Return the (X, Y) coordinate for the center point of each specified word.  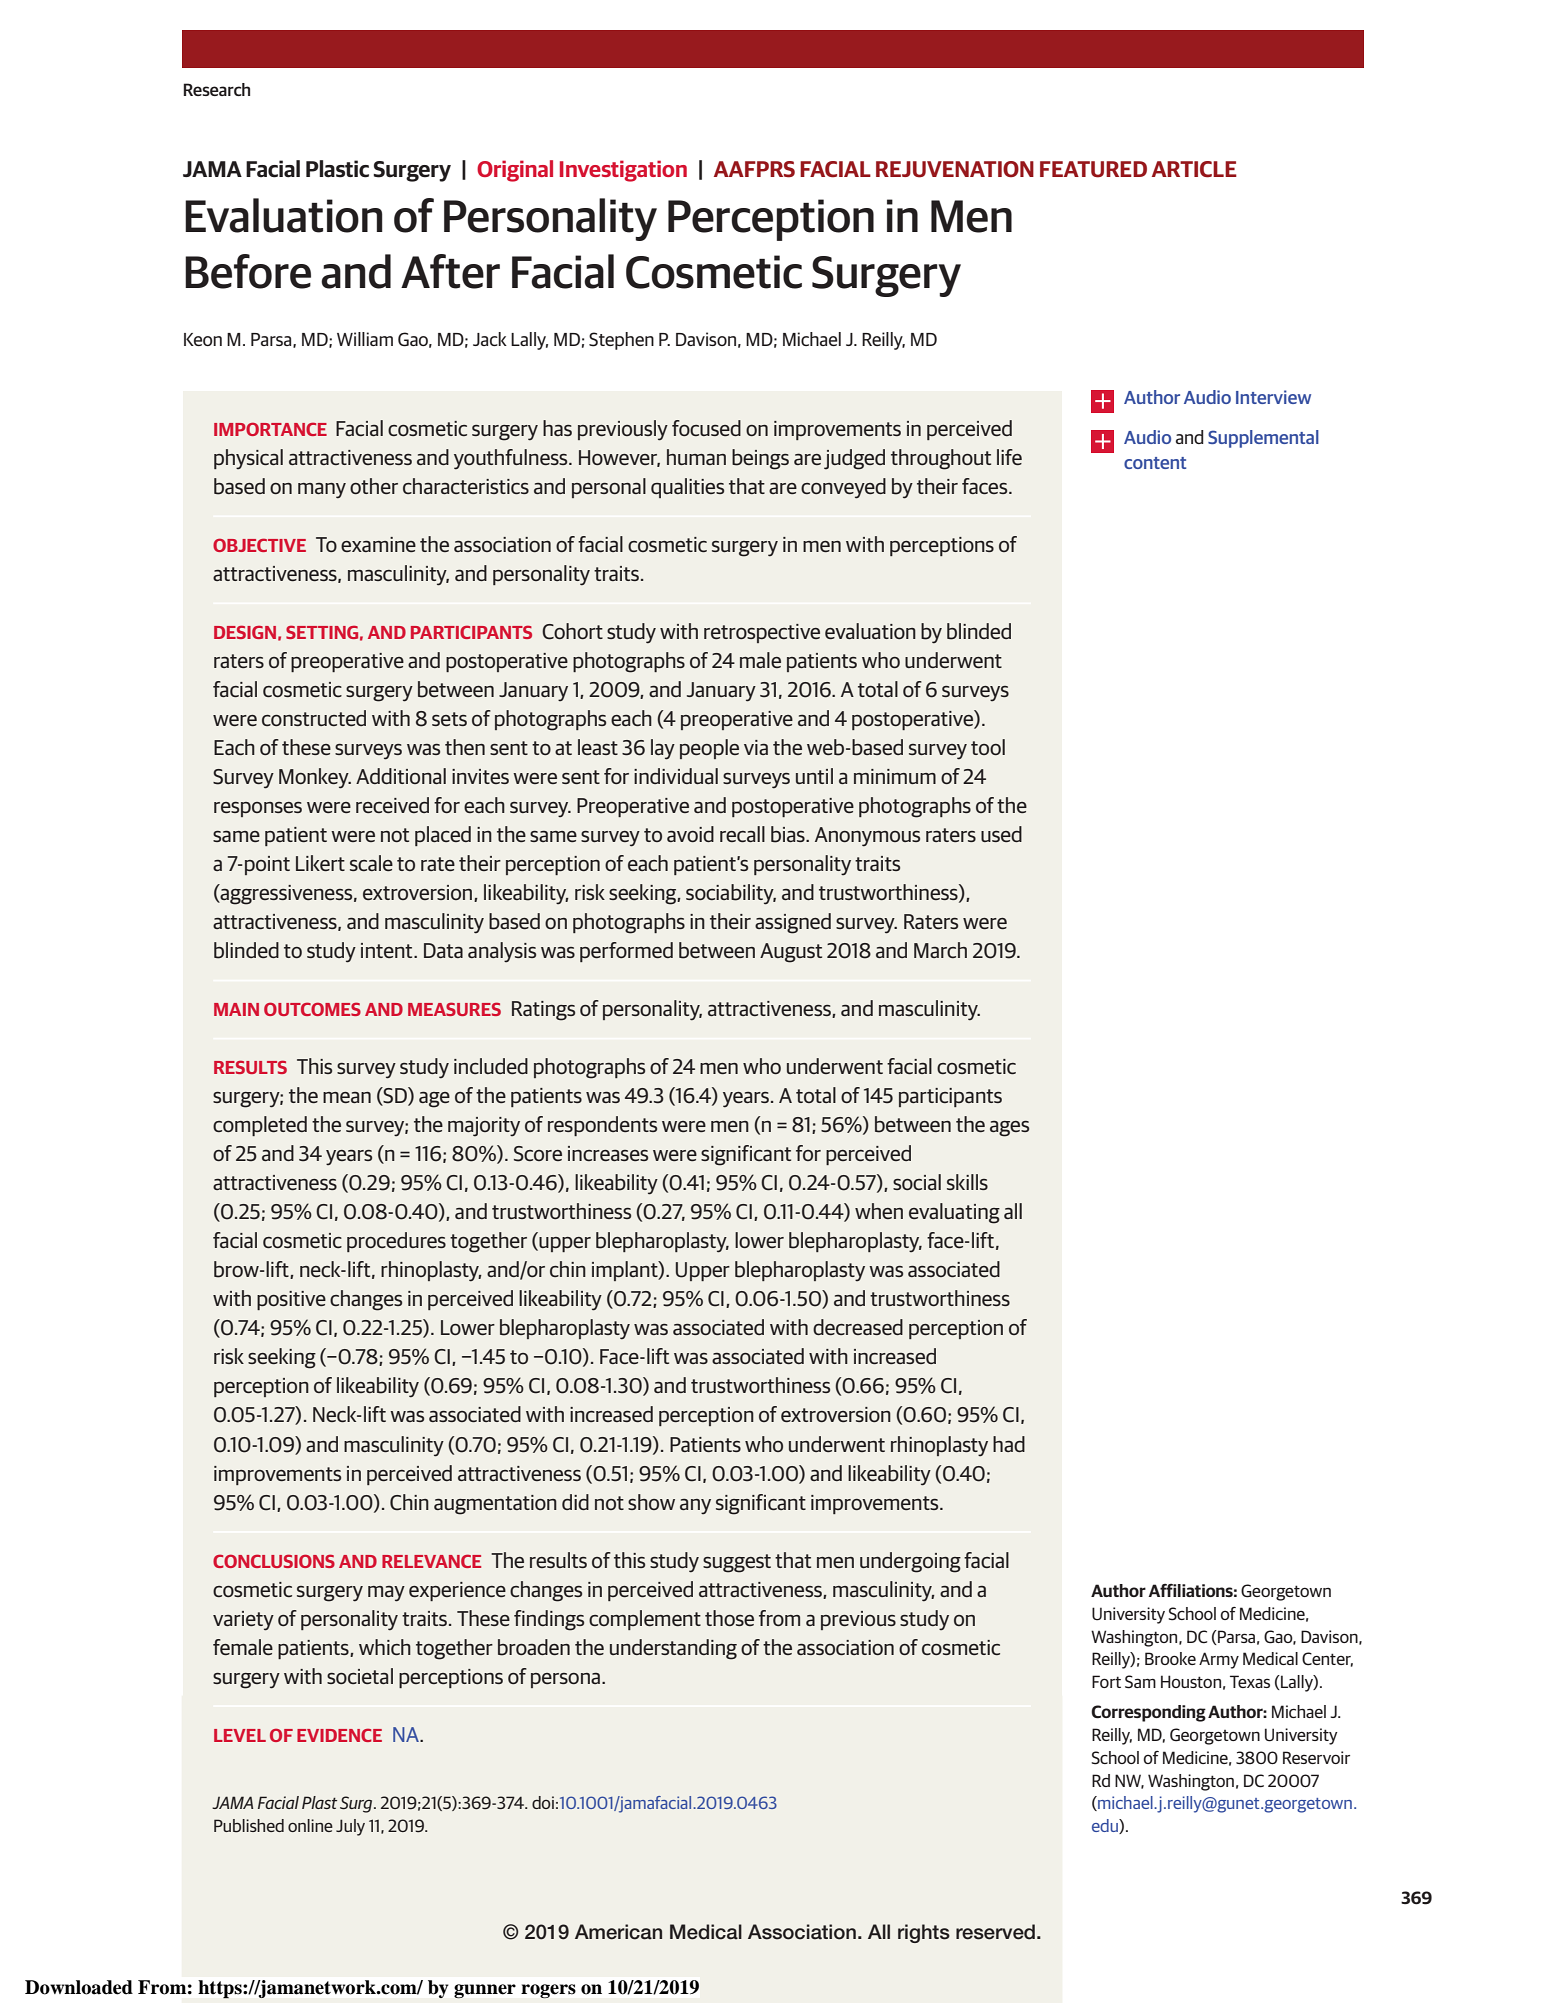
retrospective (762, 633)
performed (626, 952)
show (651, 1502)
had (1009, 1444)
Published (249, 1826)
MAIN (236, 1009)
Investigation (623, 171)
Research (216, 89)
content (1155, 463)
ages (1009, 1129)
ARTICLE (1194, 169)
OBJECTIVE (259, 545)
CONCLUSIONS (274, 1561)
